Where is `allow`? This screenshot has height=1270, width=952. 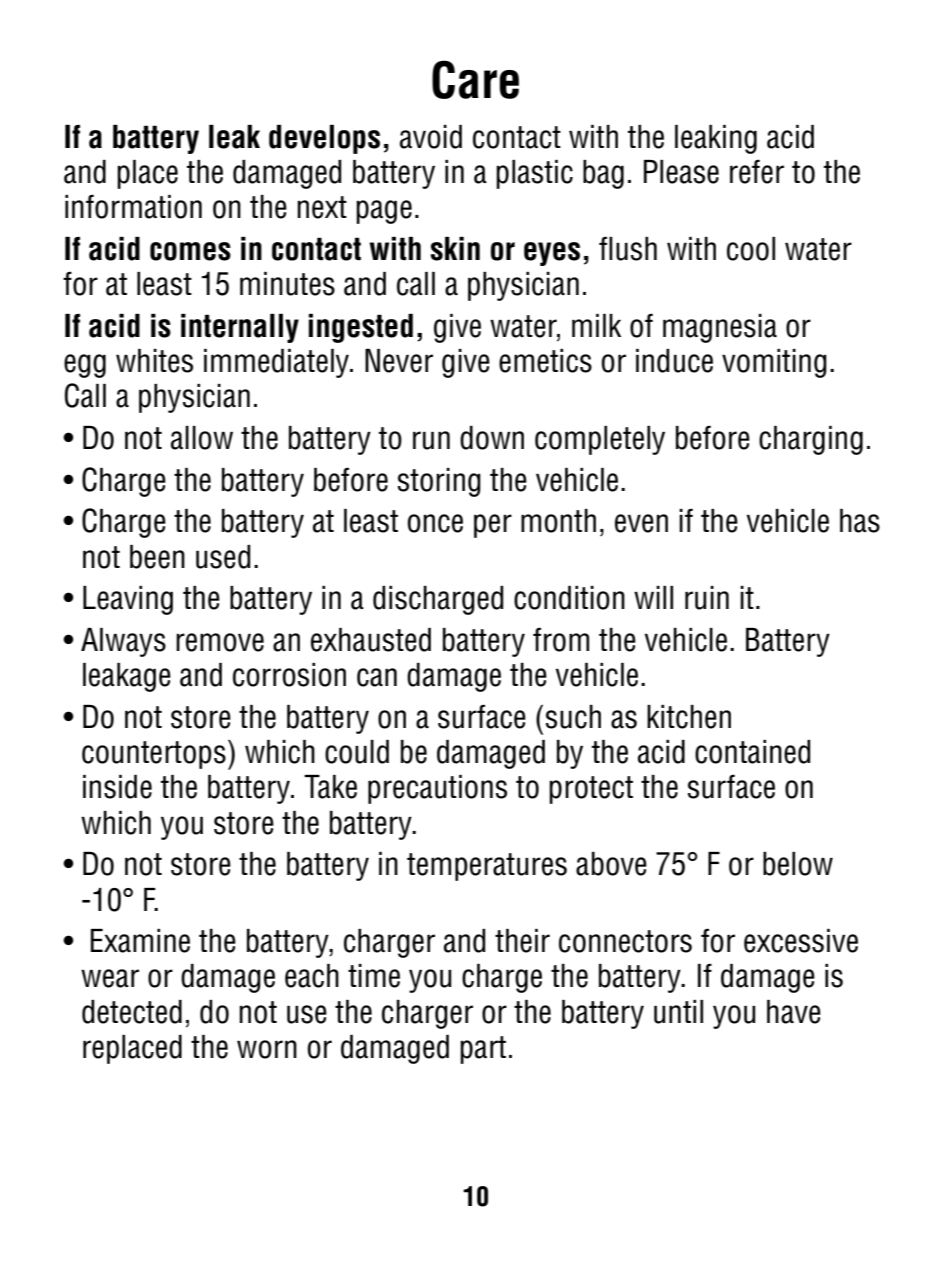 allow is located at coordinates (202, 438).
